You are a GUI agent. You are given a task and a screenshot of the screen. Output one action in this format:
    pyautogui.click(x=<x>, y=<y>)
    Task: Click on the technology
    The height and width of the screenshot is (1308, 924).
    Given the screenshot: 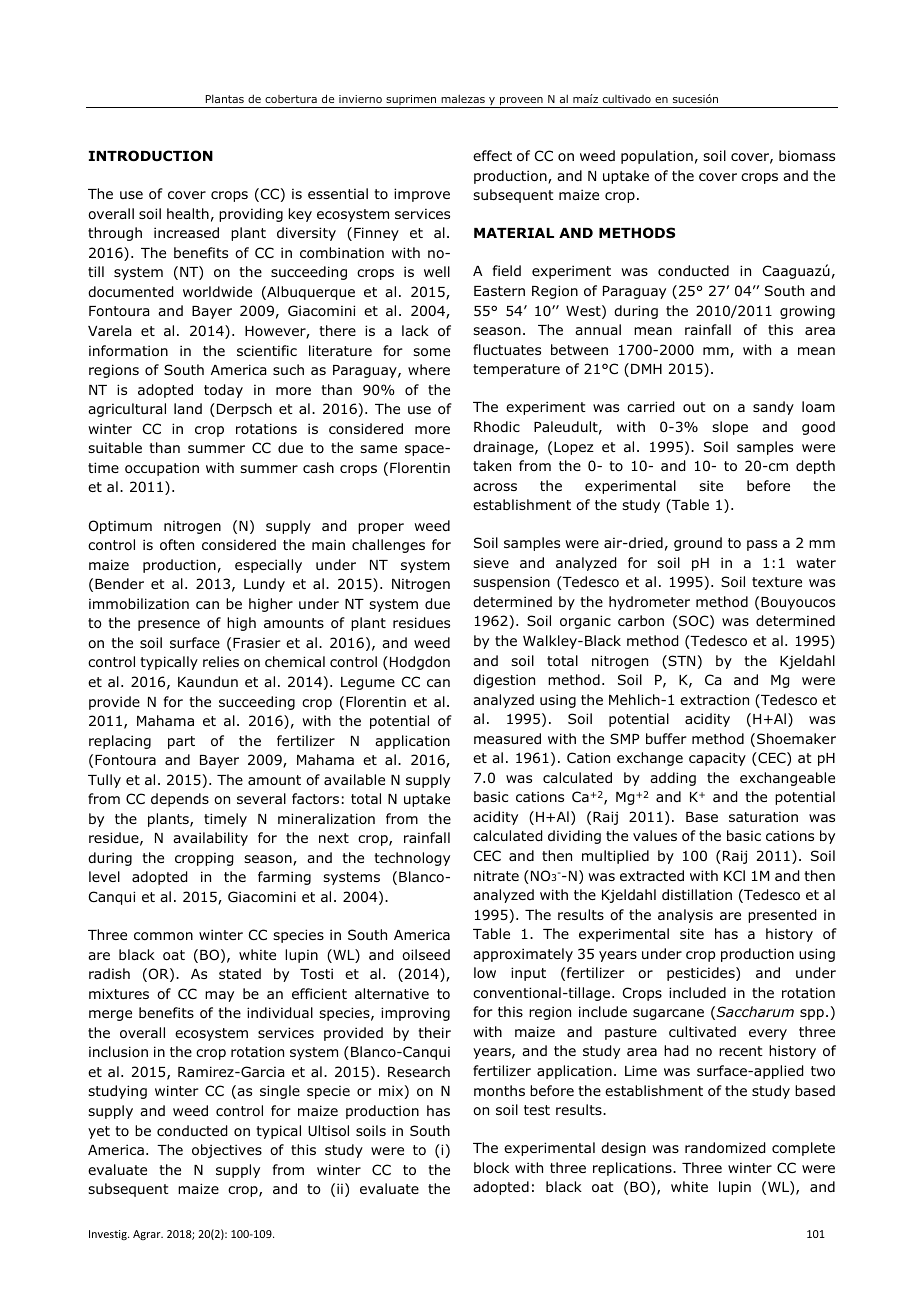 What is the action you would take?
    pyautogui.click(x=412, y=859)
